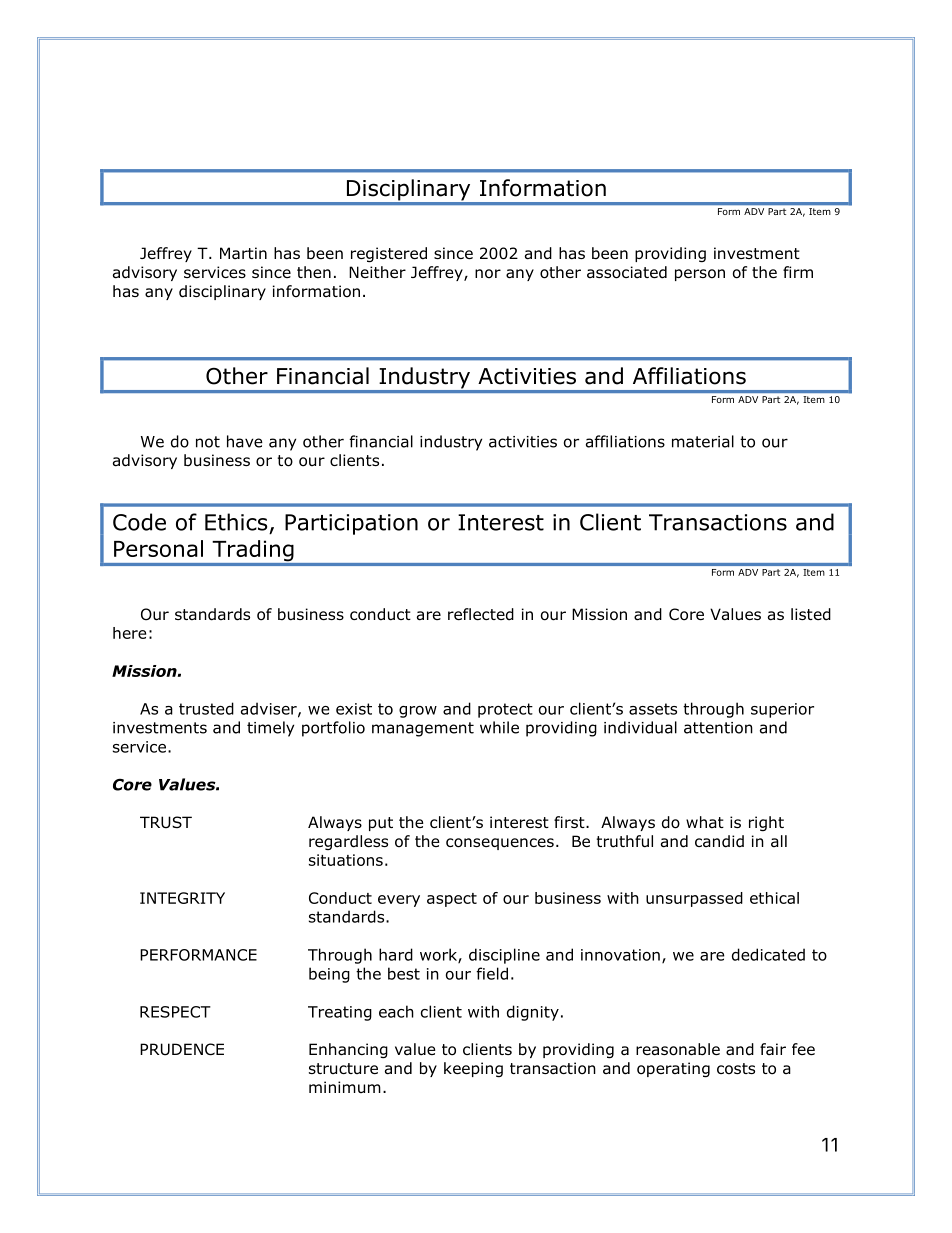 The image size is (952, 1233). I want to click on firm, so click(798, 272).
